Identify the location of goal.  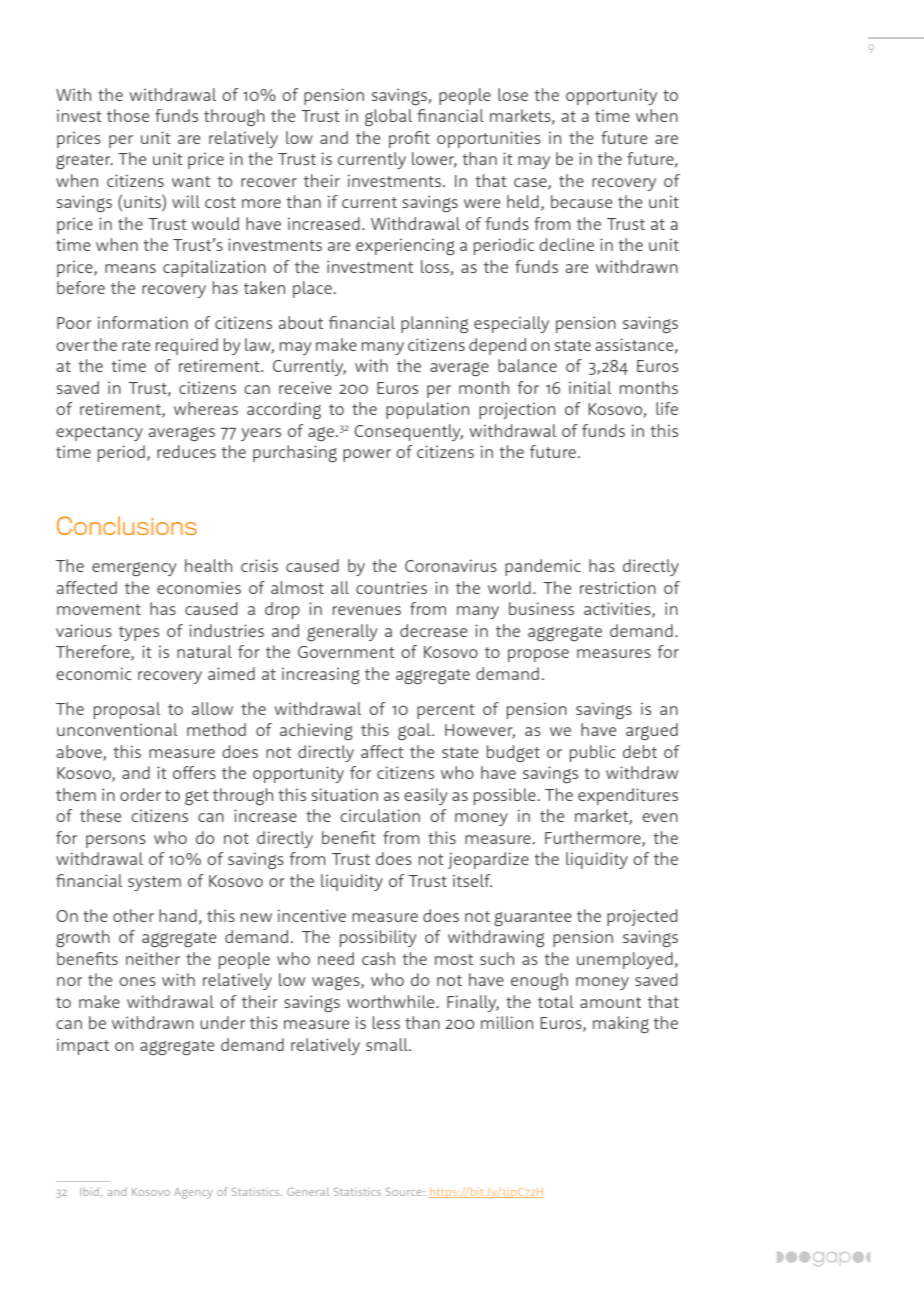
(415, 731).
